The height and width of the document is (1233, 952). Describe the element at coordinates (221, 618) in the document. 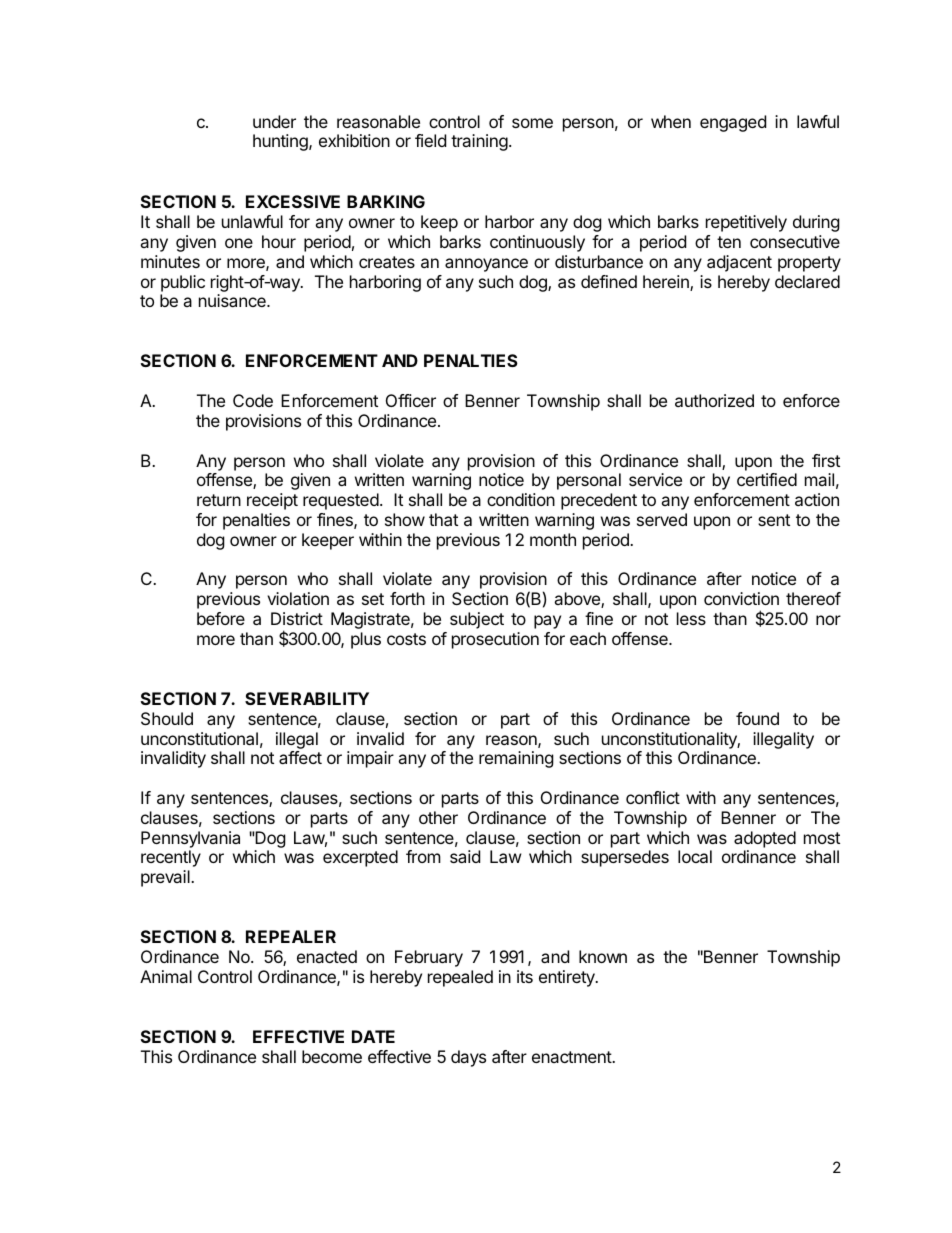

I see `before` at that location.
